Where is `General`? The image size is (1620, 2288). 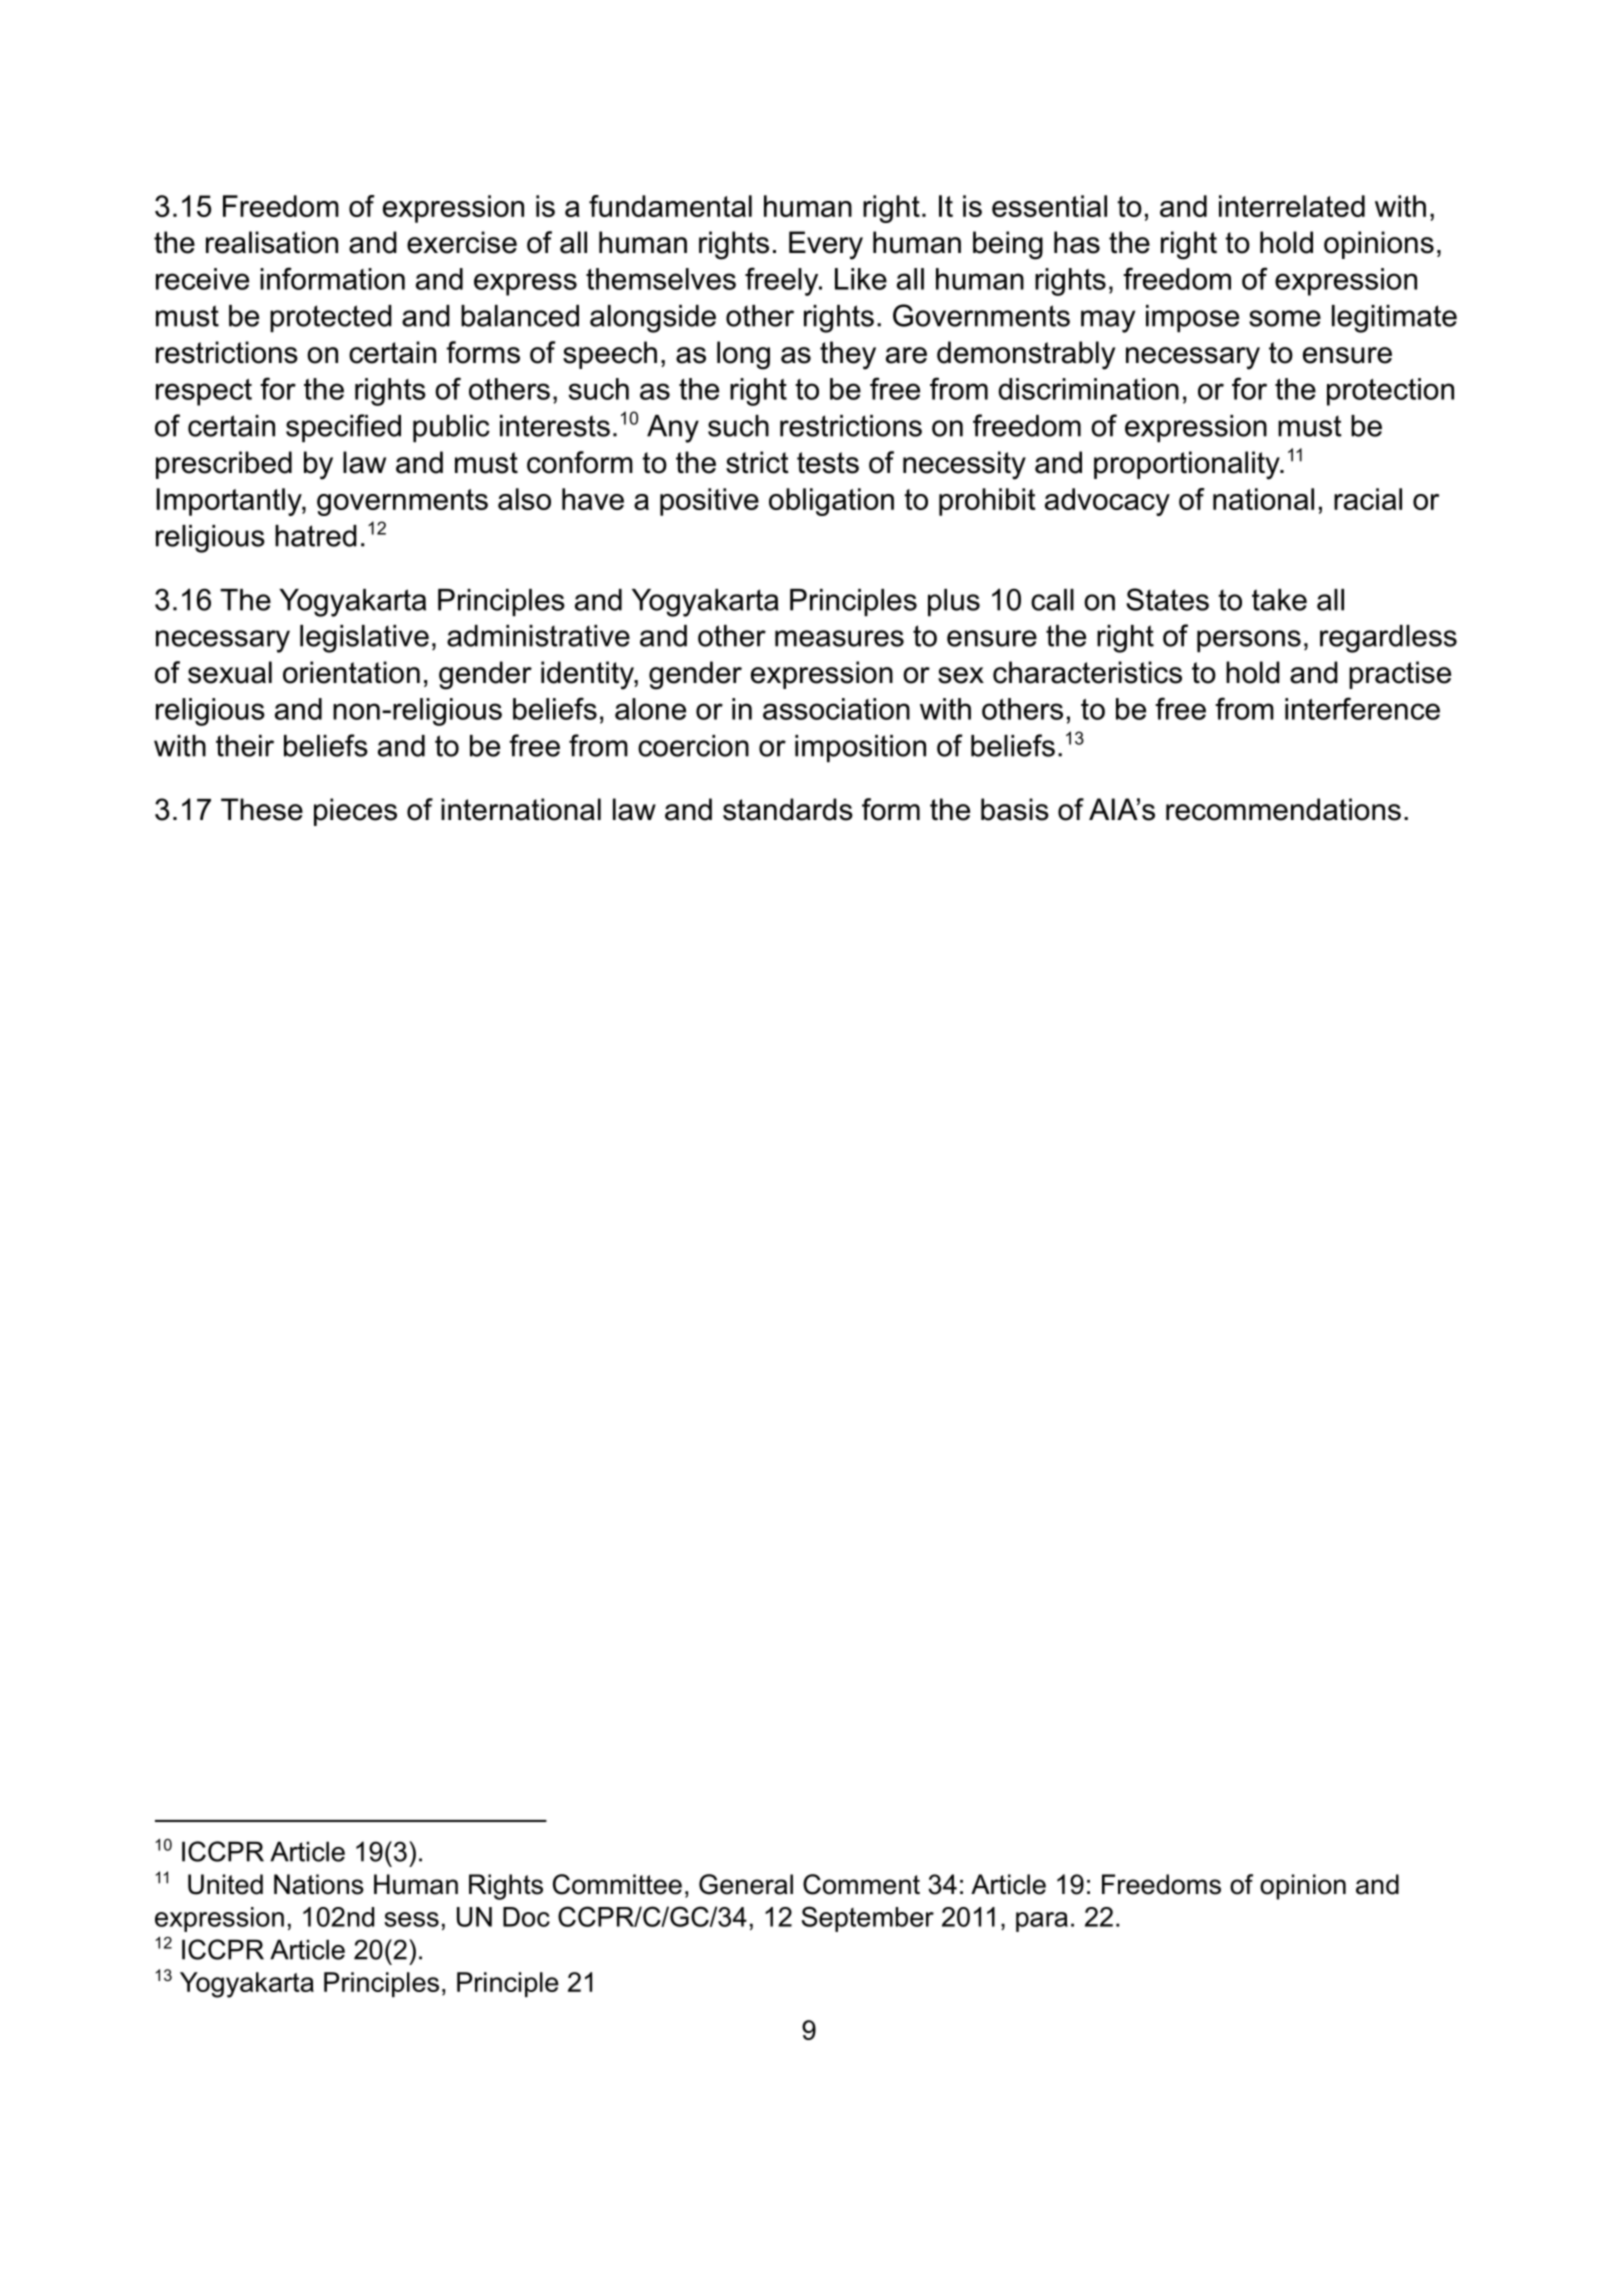
General is located at coordinates (746, 1884).
